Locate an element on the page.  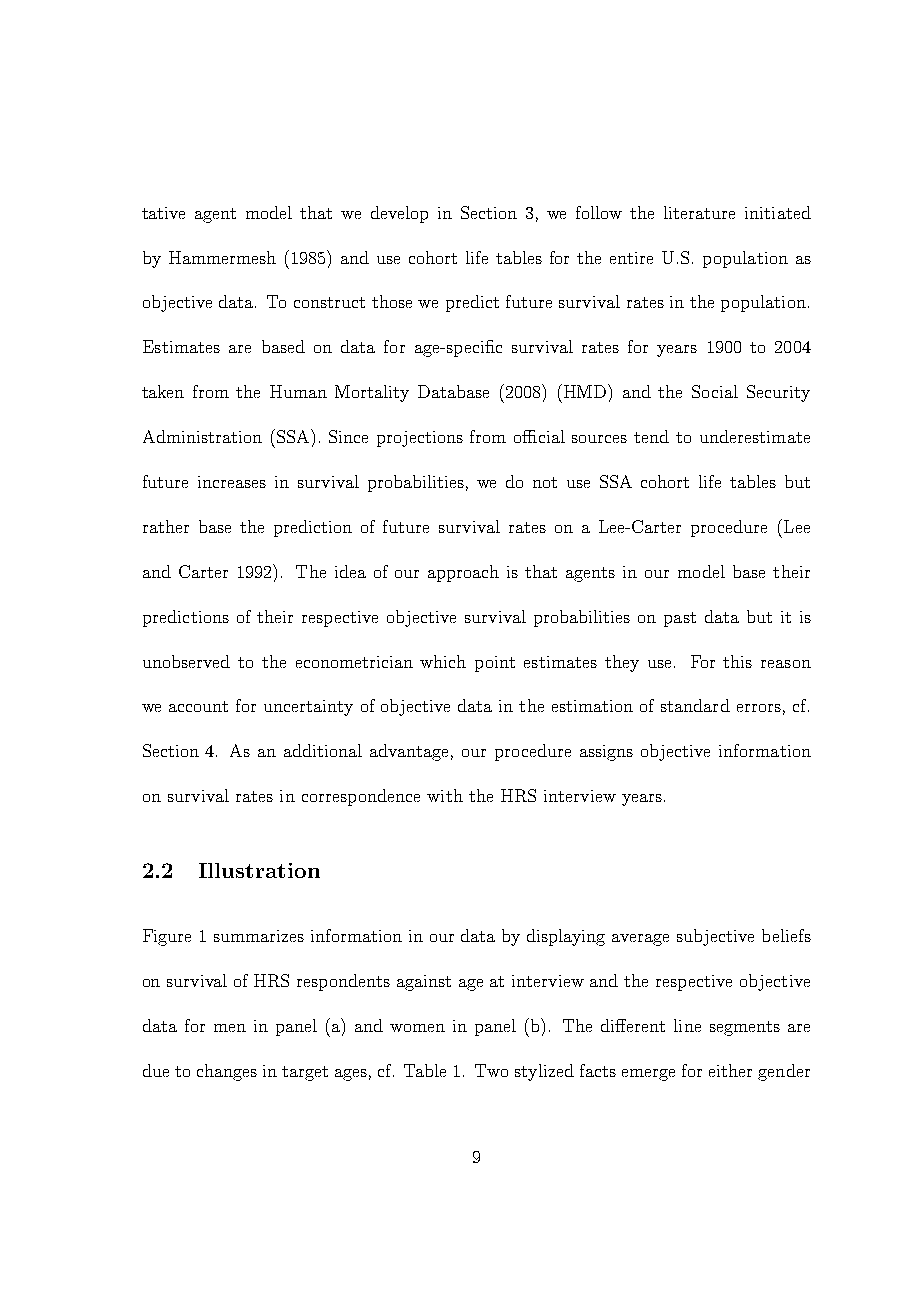
Two is located at coordinates (491, 1070).
